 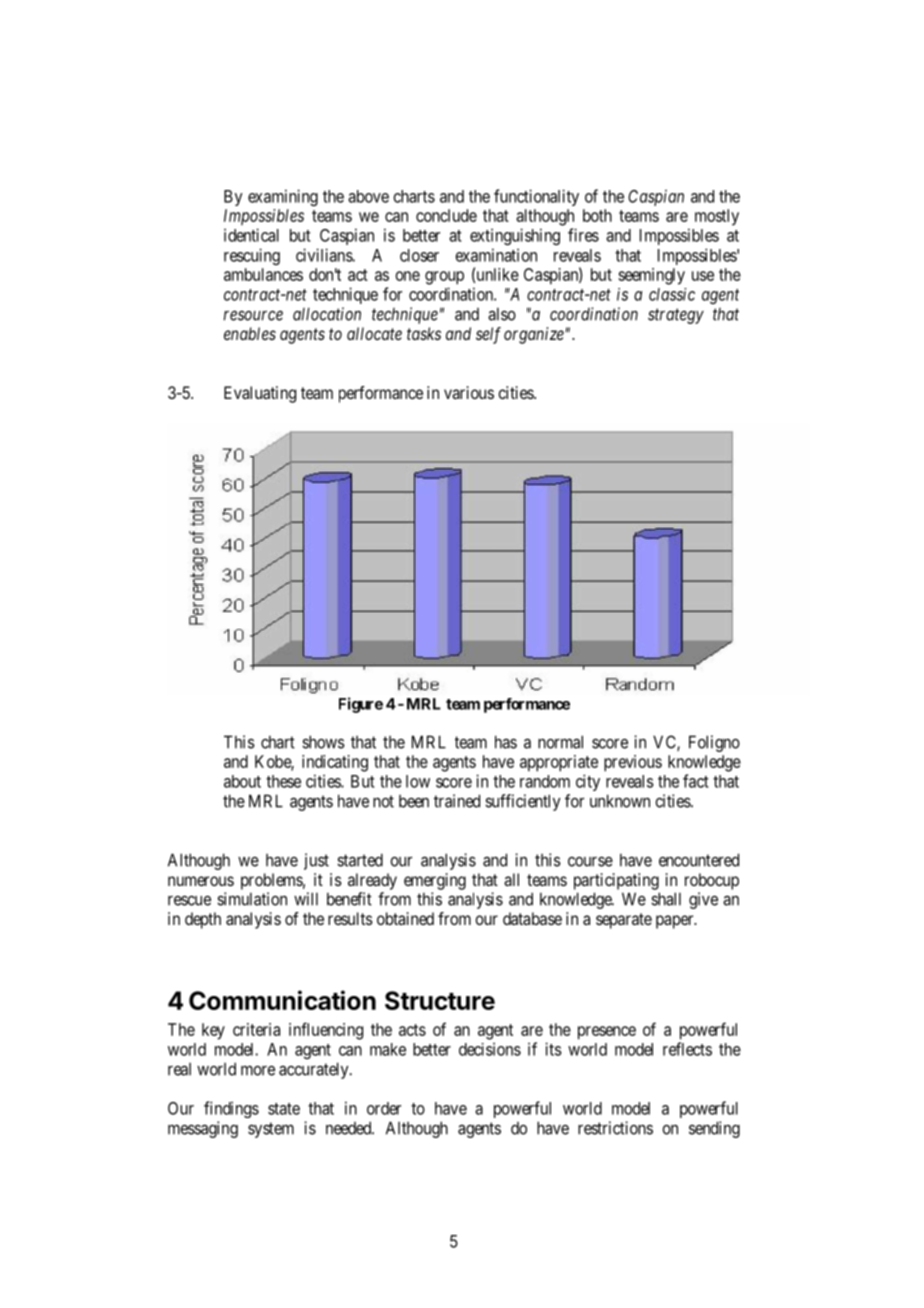 I want to click on findings, so click(x=231, y=1109).
